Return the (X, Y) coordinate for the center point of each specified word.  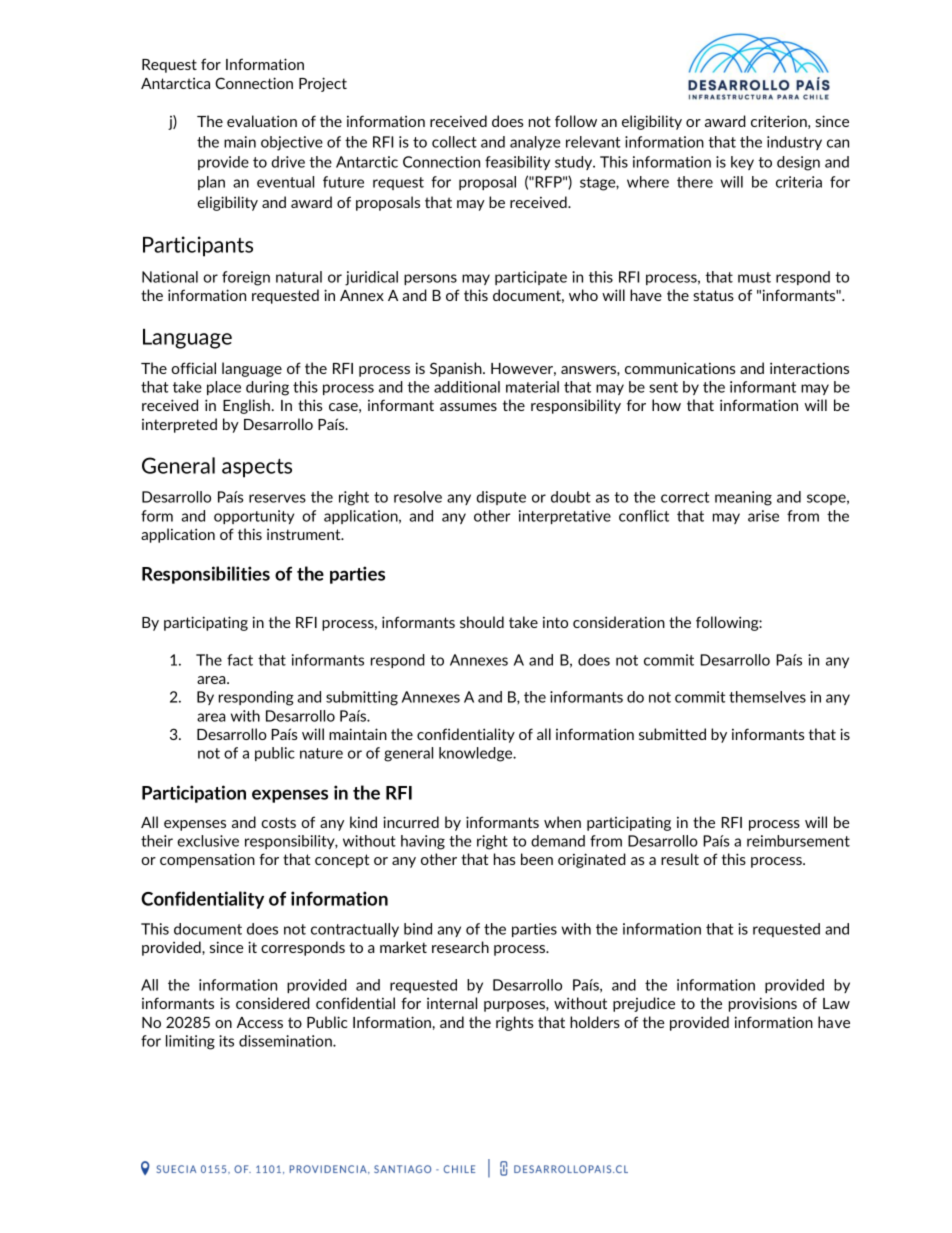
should (482, 622)
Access (260, 1022)
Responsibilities (206, 575)
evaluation (262, 121)
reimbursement (798, 841)
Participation (194, 794)
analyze (535, 143)
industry (794, 143)
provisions (763, 1004)
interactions (809, 368)
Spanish (457, 369)
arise (763, 516)
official (193, 368)
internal (452, 1003)
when (562, 822)
